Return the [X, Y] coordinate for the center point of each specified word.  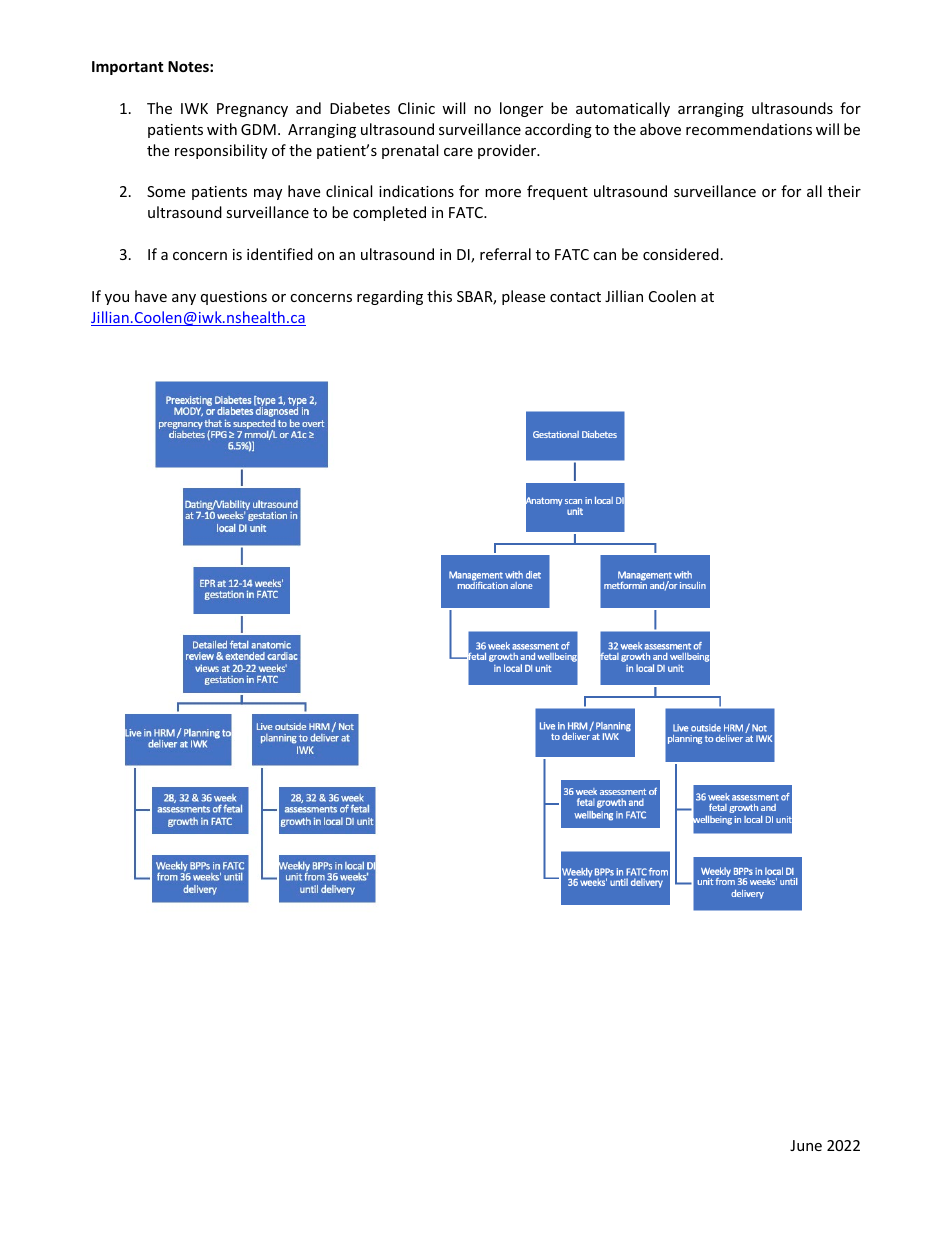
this [439, 296]
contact [575, 297]
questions [234, 298]
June [806, 1145]
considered [681, 254]
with [222, 129]
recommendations [749, 129]
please [523, 297]
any [184, 299]
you [117, 299]
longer [521, 109]
